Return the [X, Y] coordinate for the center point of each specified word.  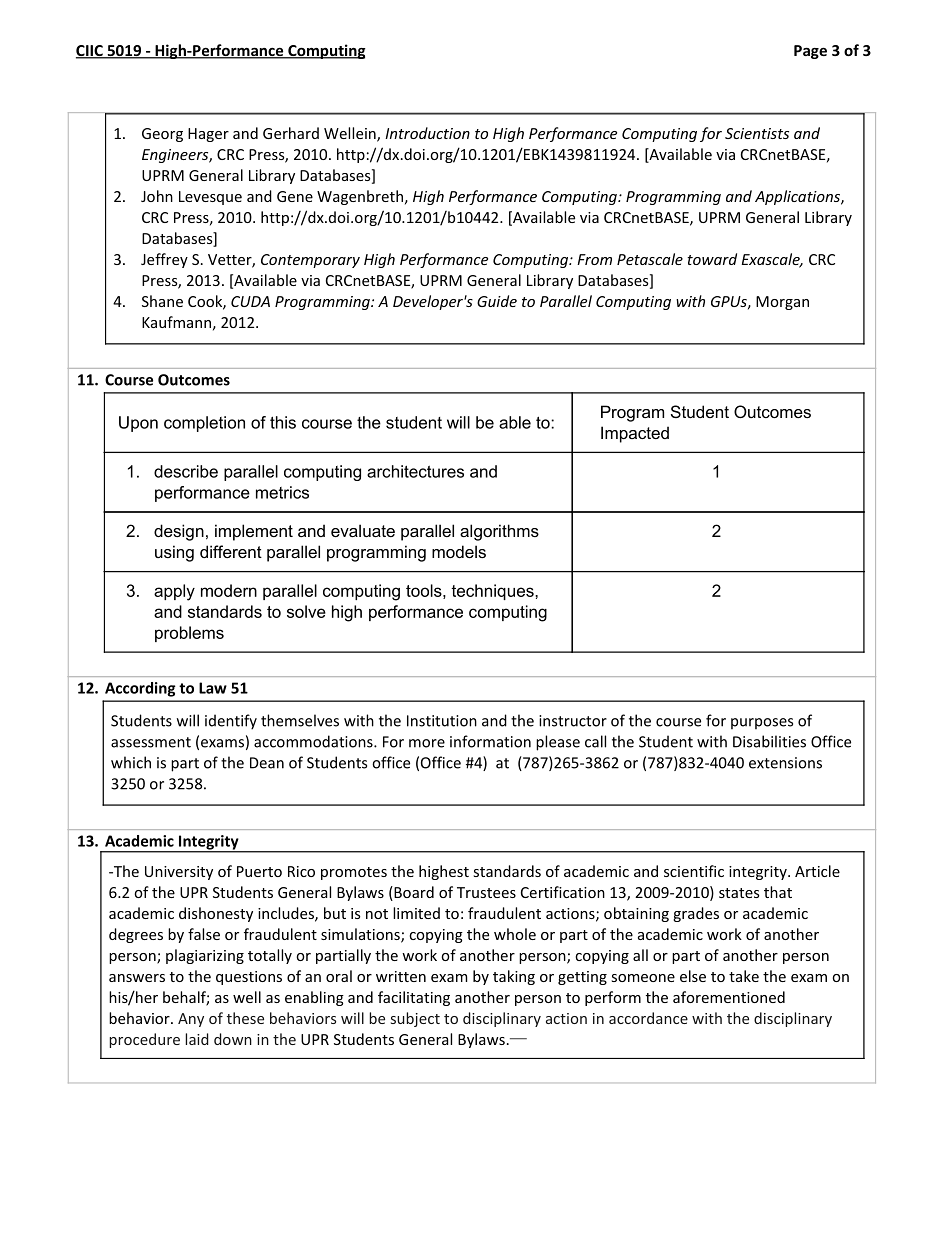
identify [231, 722]
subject [415, 1019]
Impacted [635, 434]
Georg [162, 135]
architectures [415, 471]
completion [204, 424]
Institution [442, 721]
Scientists [757, 133]
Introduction [427, 133]
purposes [762, 723]
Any [191, 1020]
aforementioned [729, 997]
